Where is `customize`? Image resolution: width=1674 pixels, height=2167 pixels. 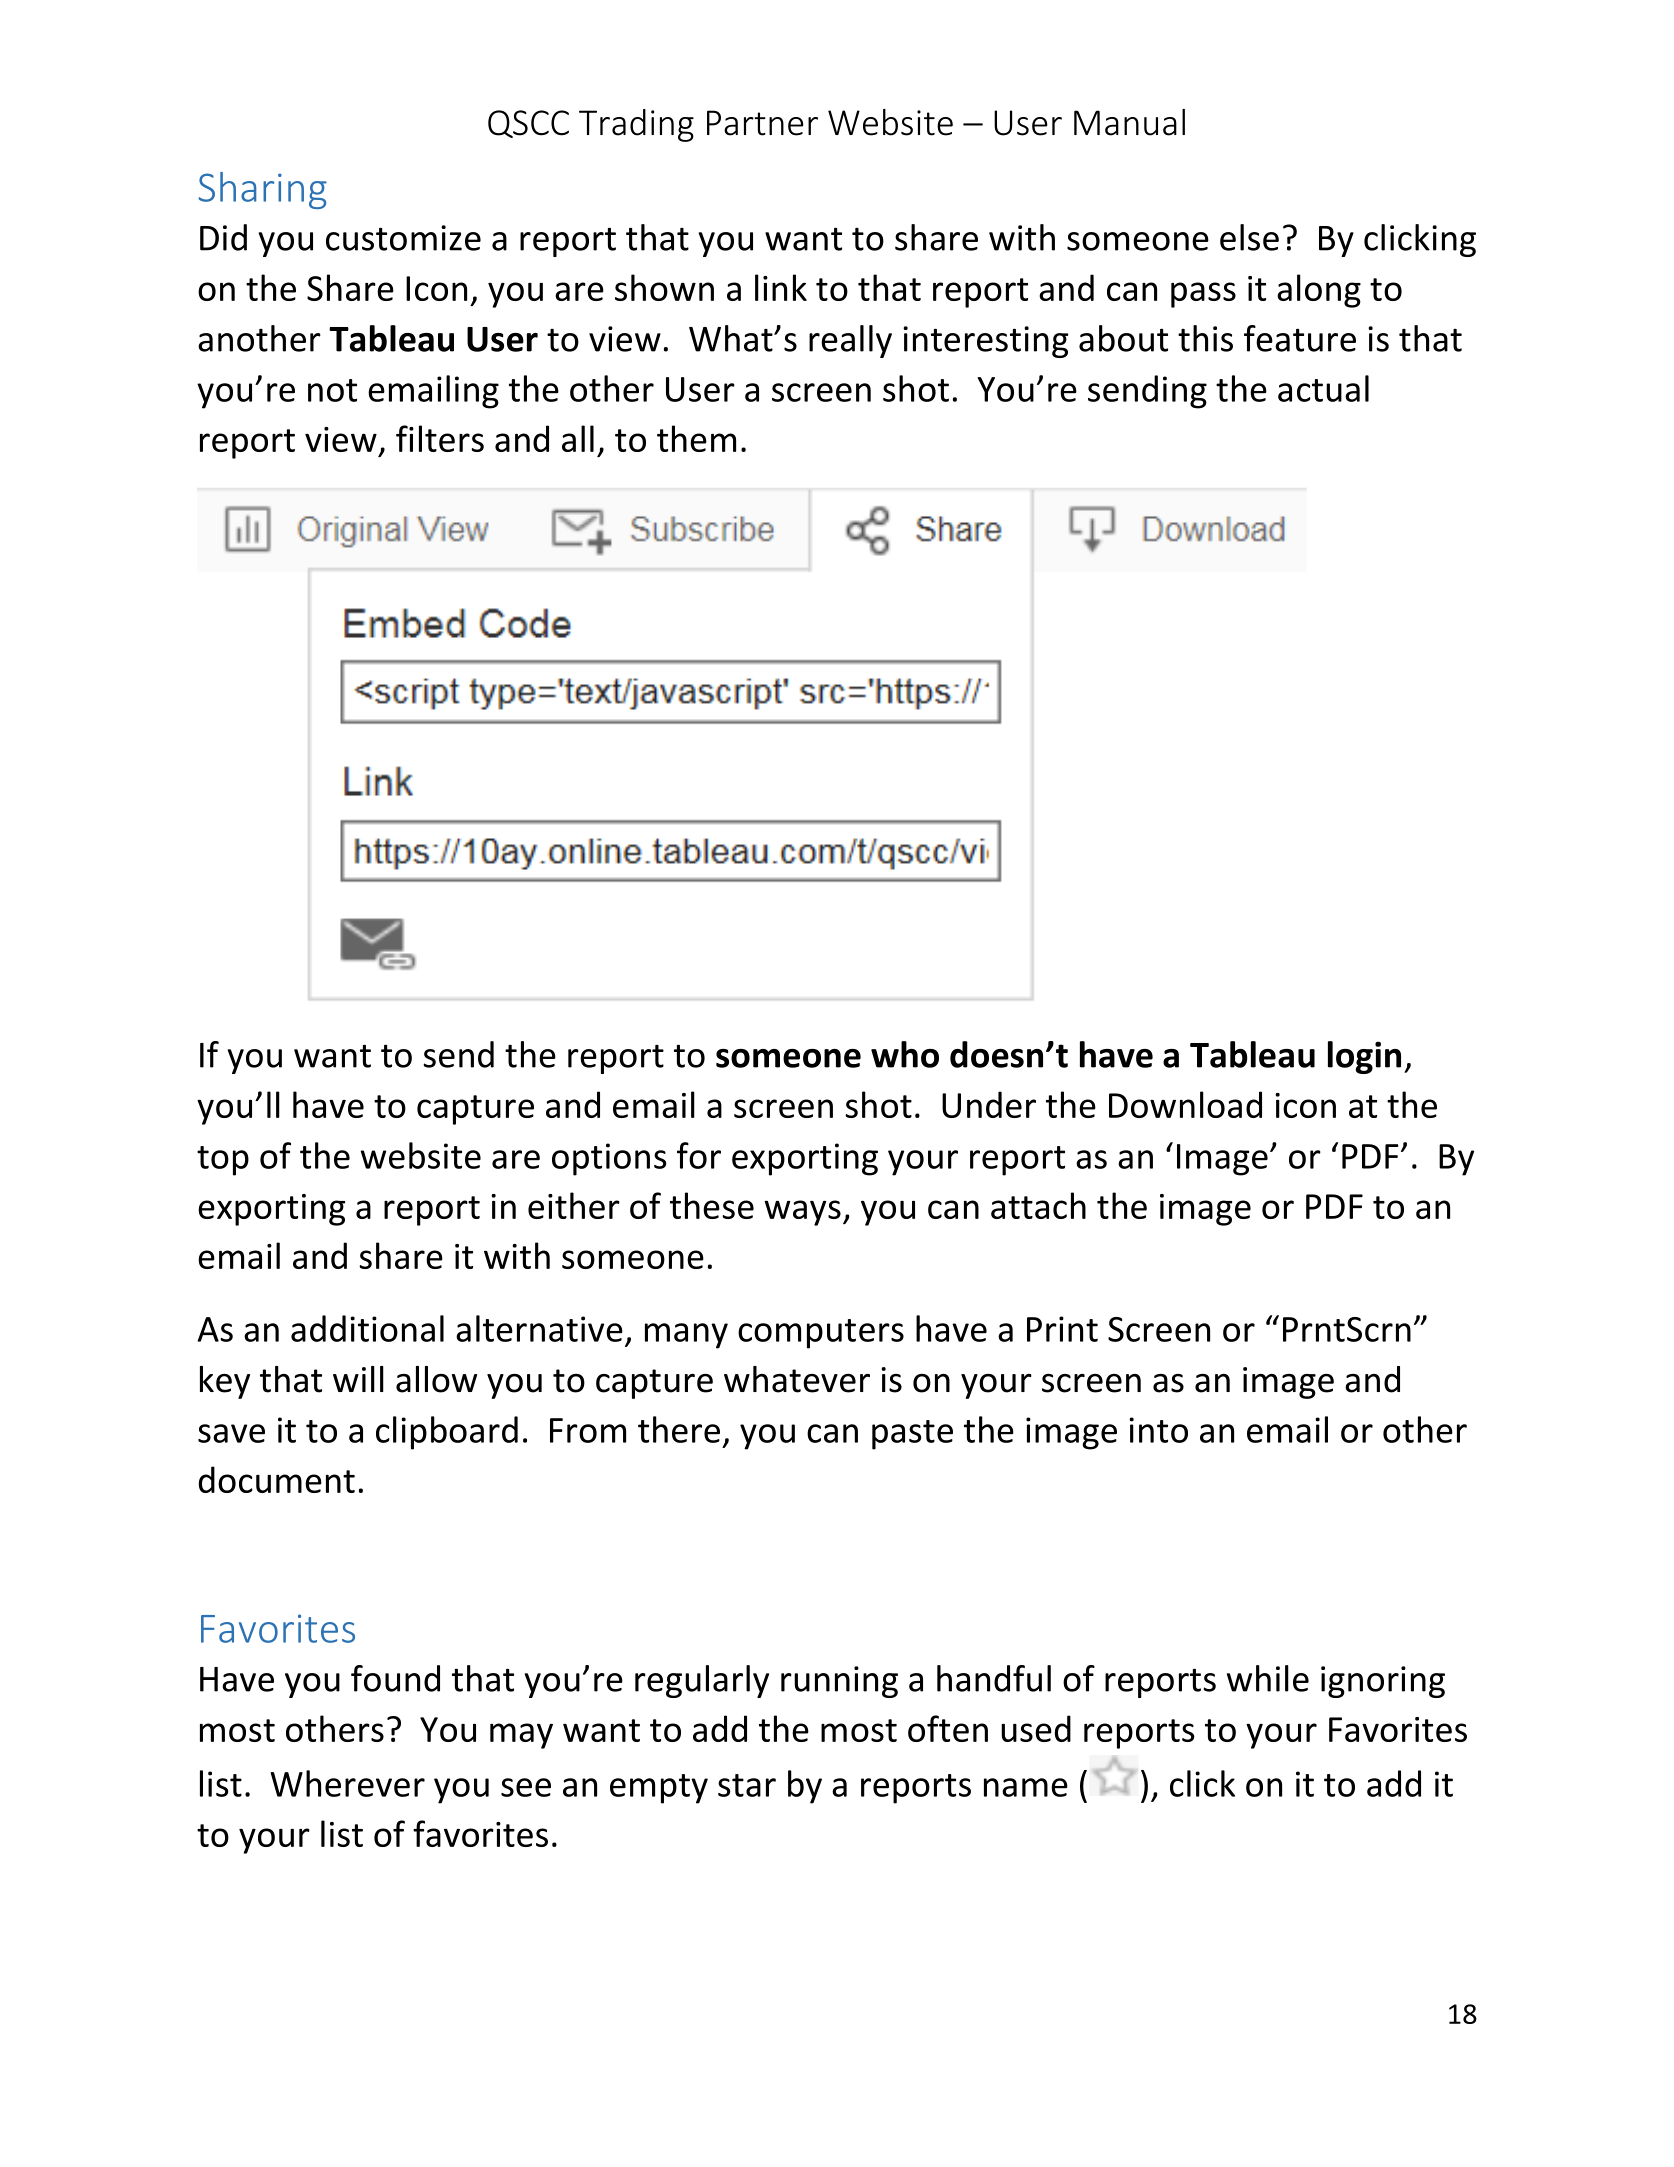
customize is located at coordinates (403, 238).
